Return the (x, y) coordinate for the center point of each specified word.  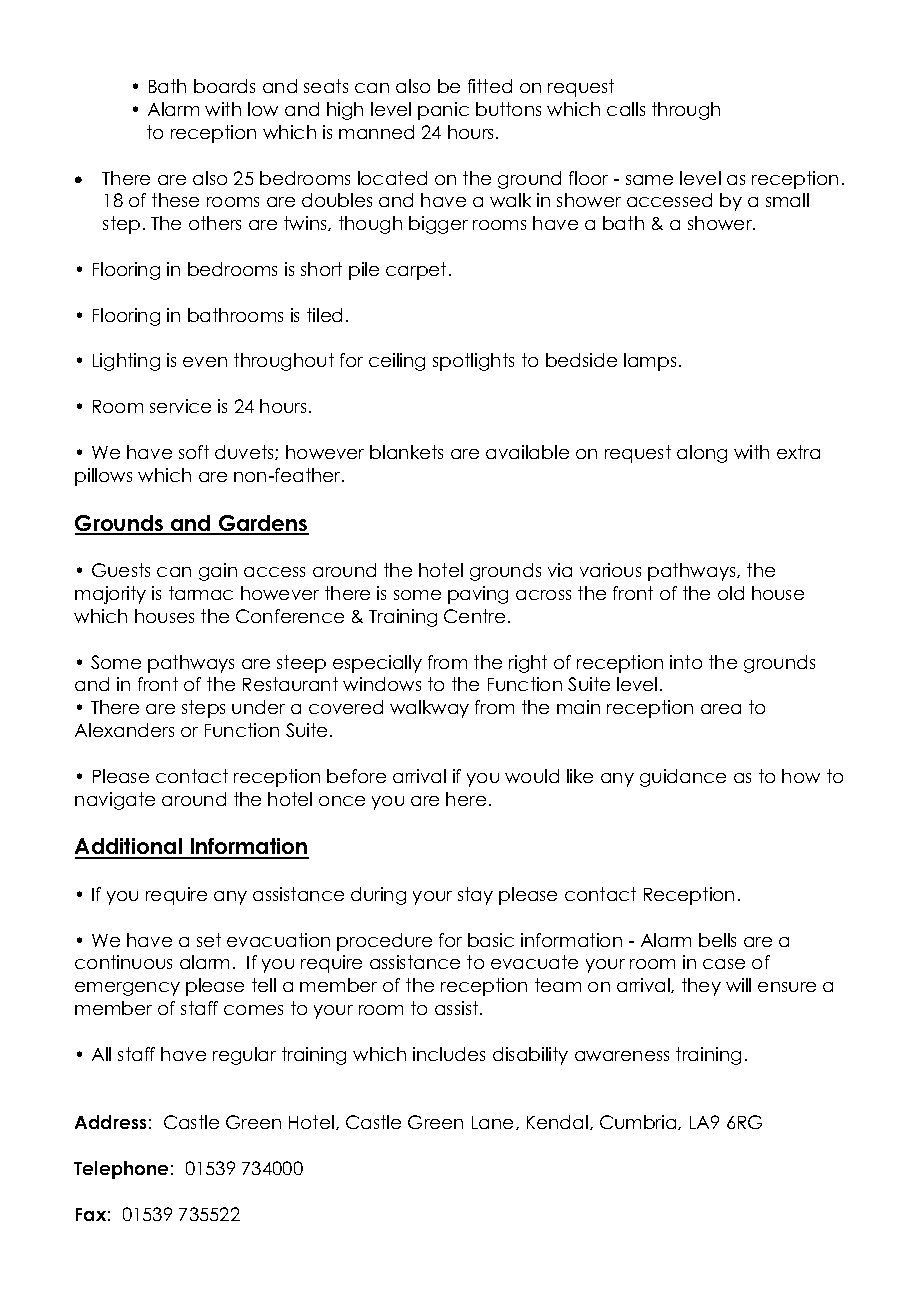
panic (443, 111)
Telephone (121, 1170)
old (731, 593)
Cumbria (639, 1122)
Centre (474, 616)
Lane (494, 1123)
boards (224, 86)
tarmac (201, 593)
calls (626, 109)
